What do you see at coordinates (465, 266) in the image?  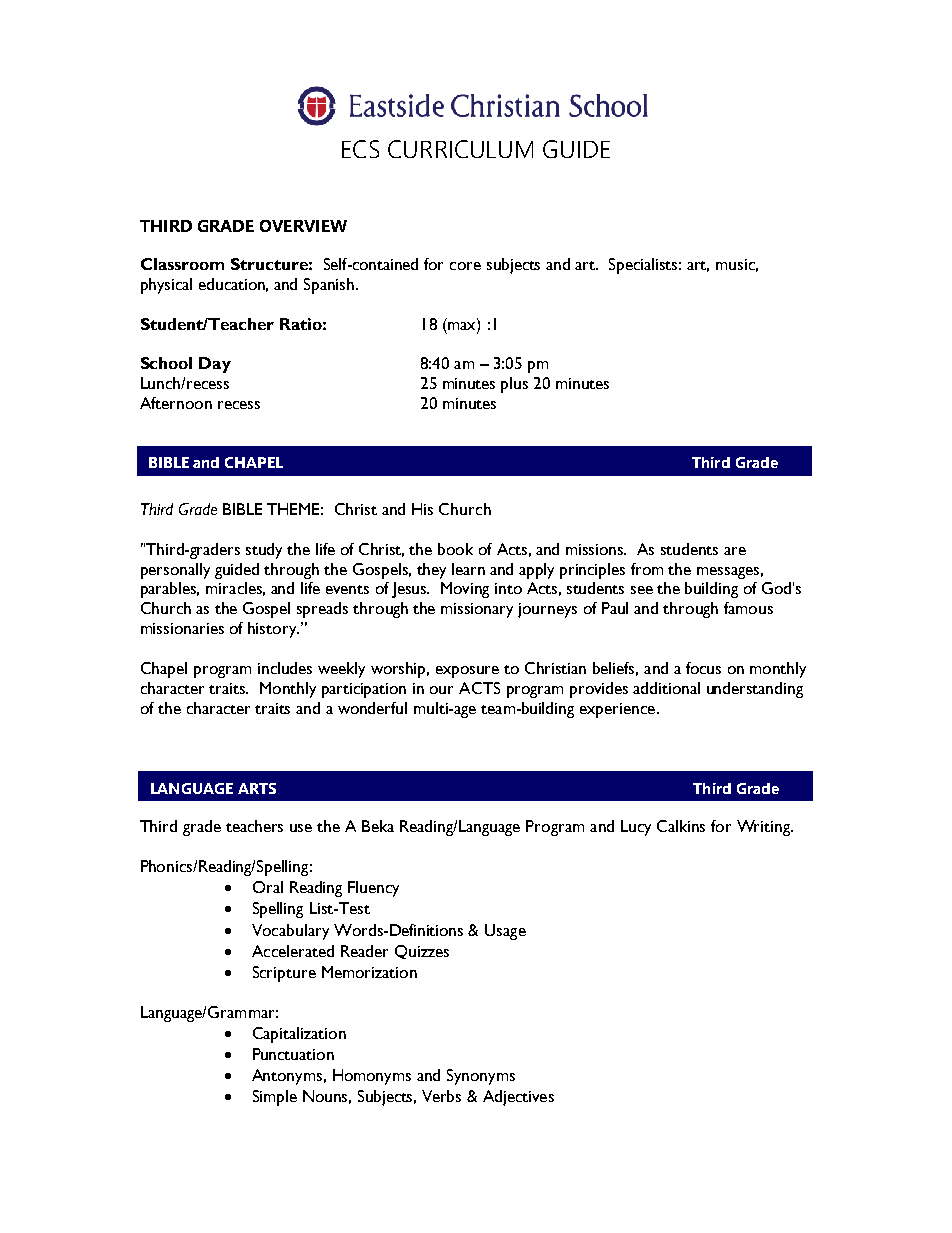 I see `core` at bounding box center [465, 266].
